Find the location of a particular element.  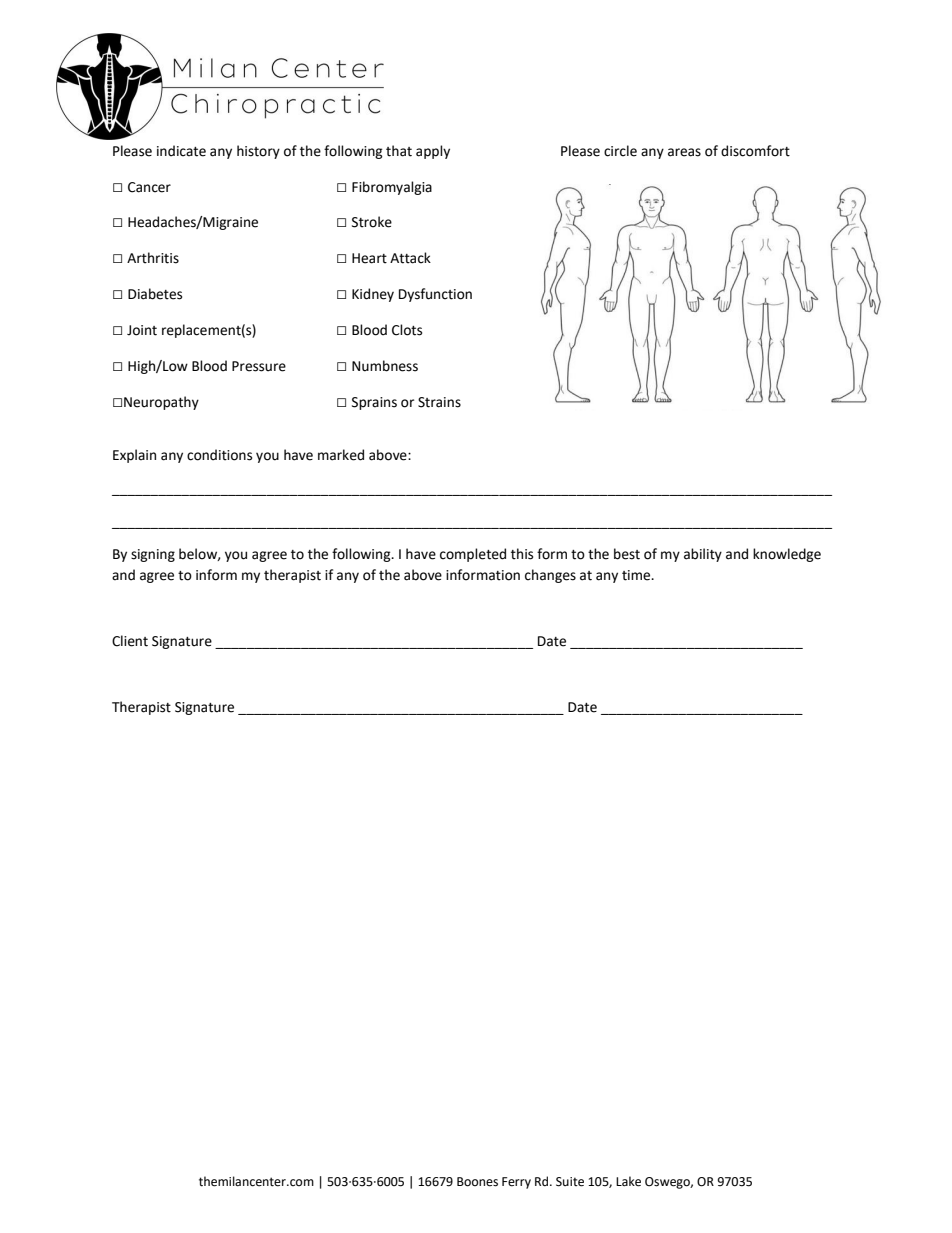

conditions is located at coordinates (219, 455).
